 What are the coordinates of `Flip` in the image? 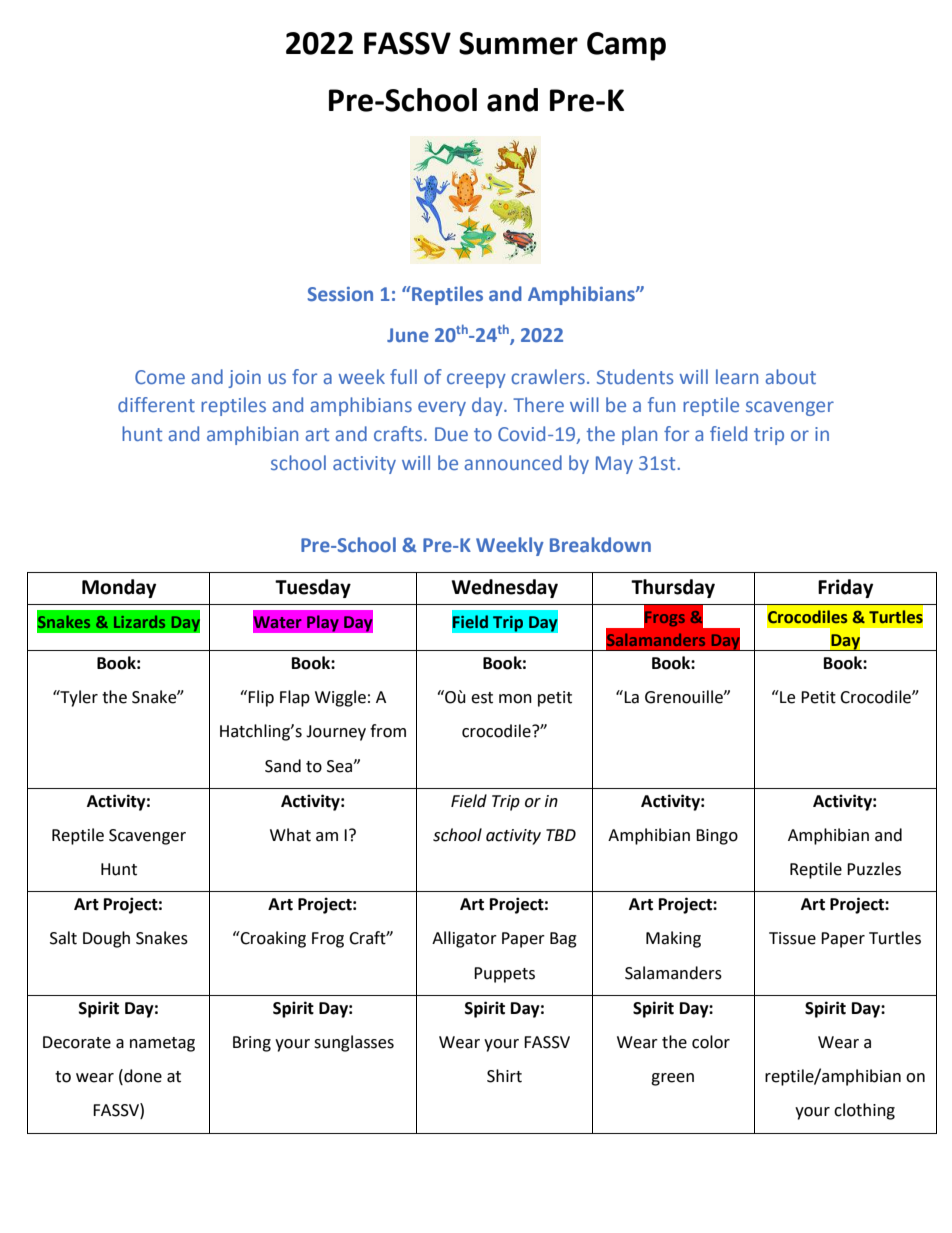 It's located at (261, 698).
